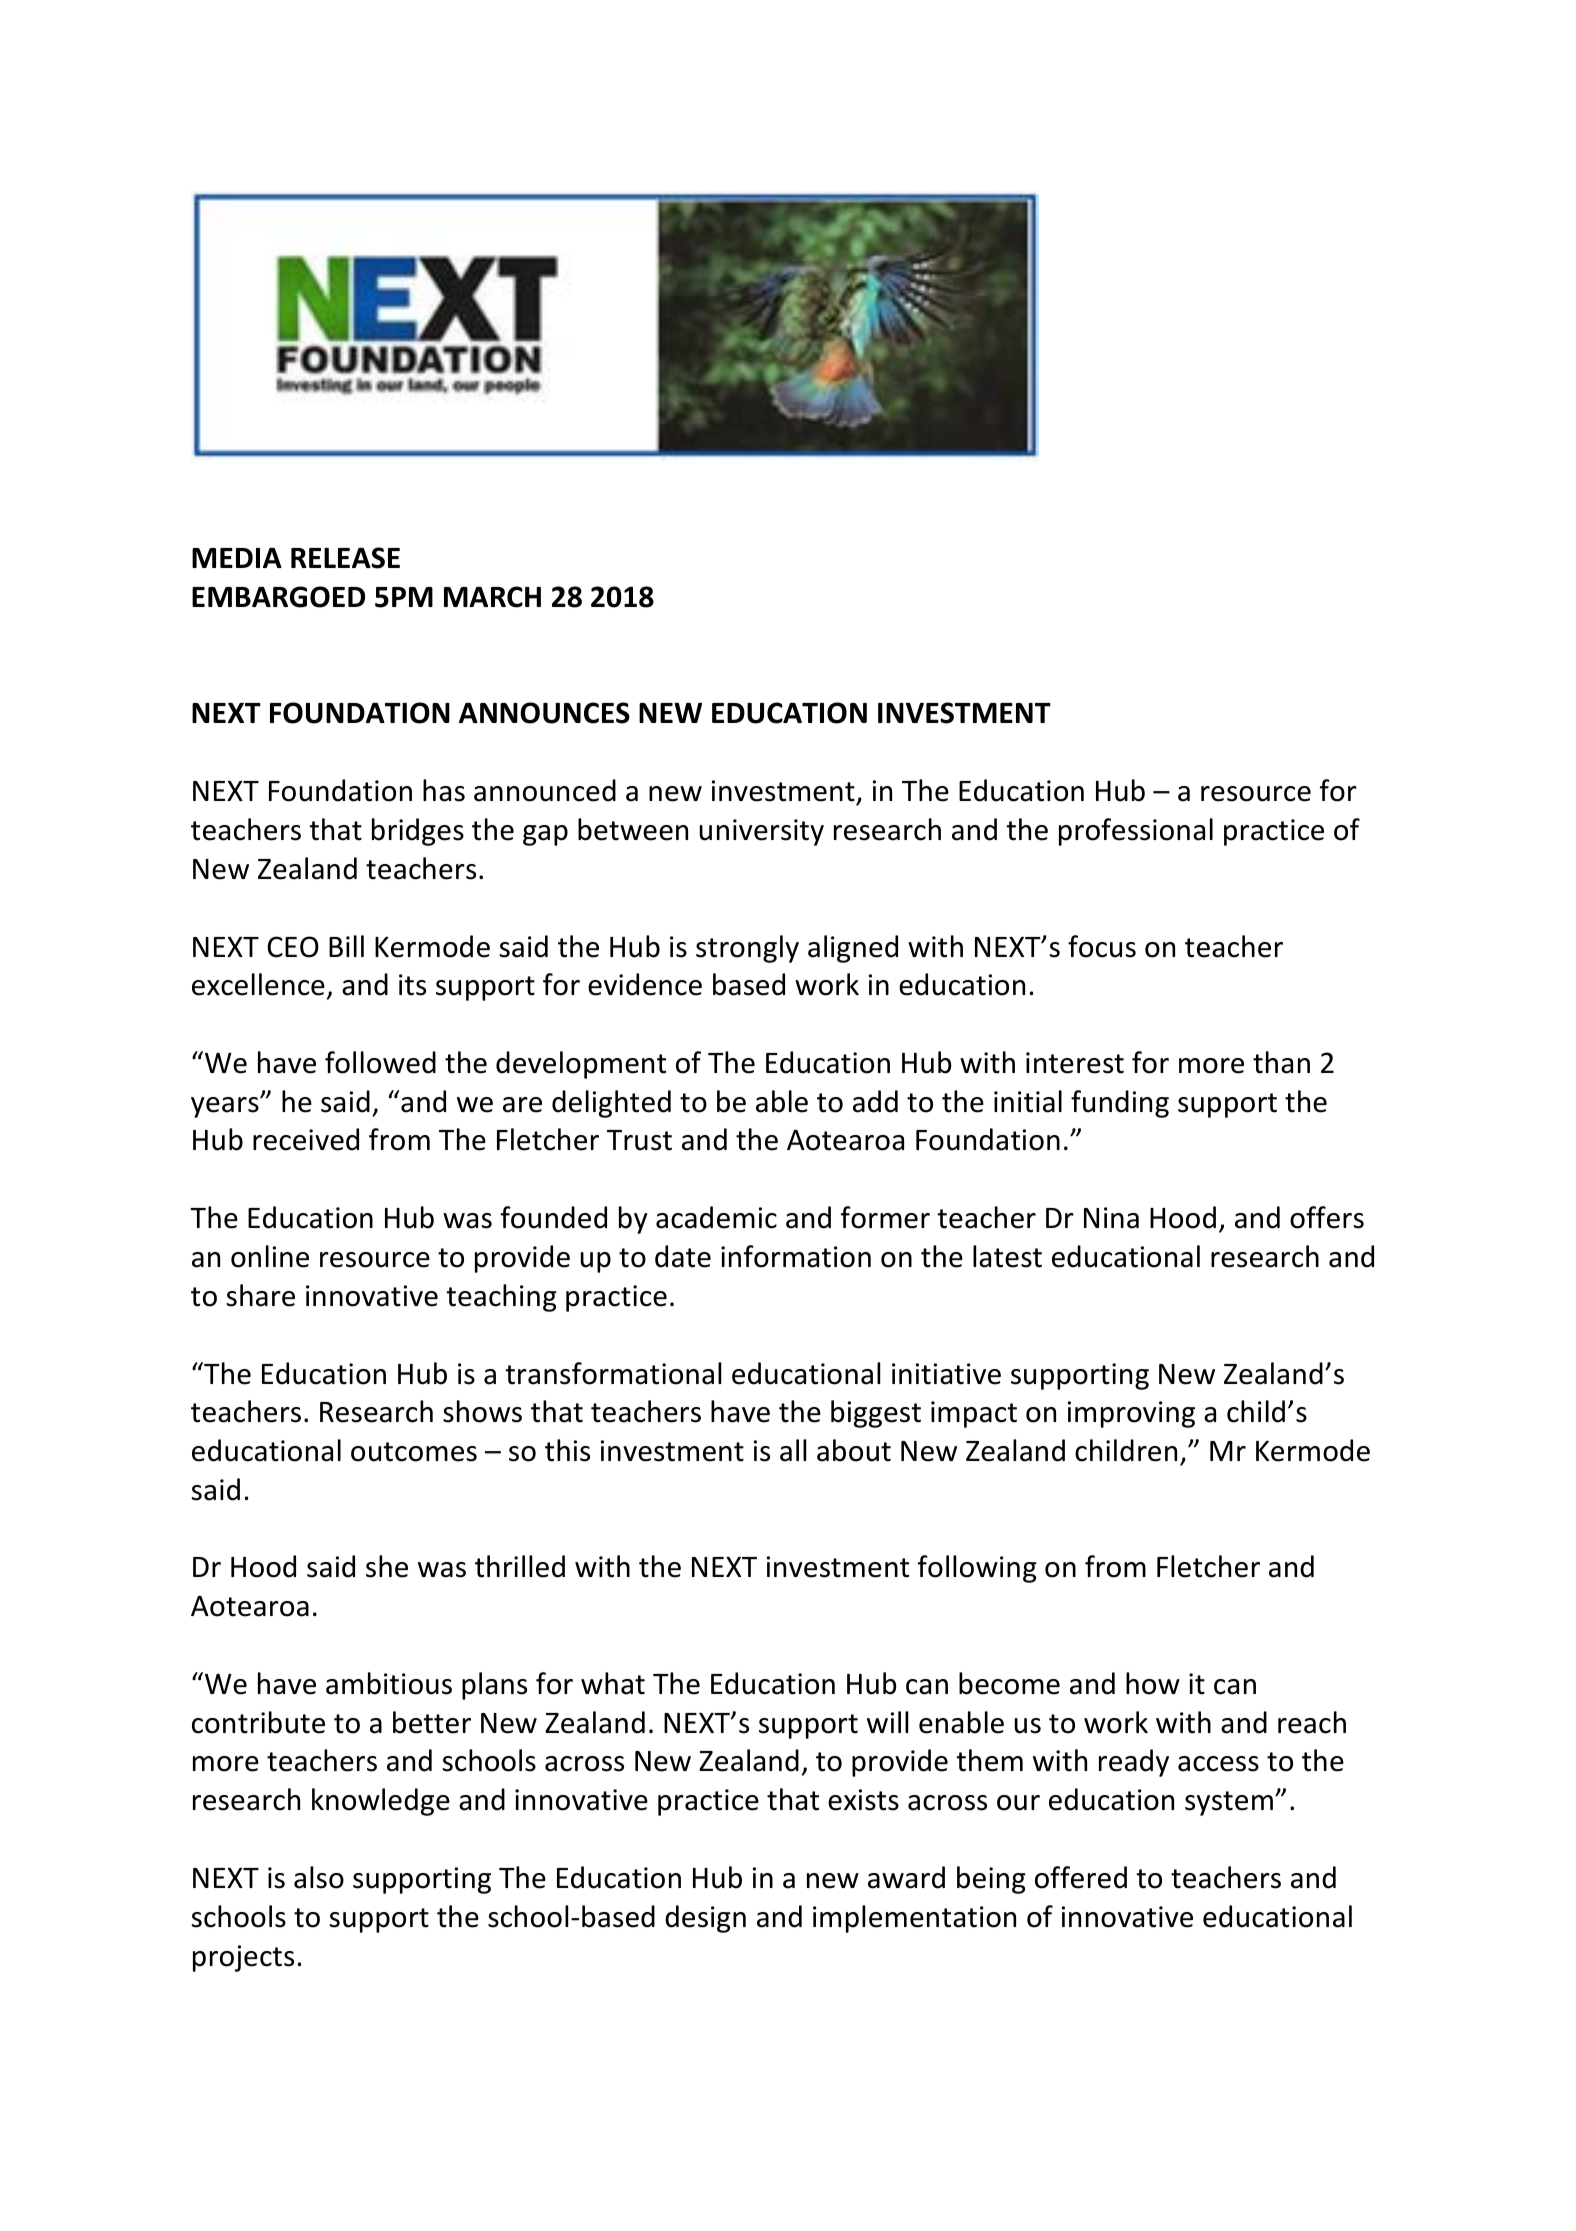  What do you see at coordinates (796, 1256) in the screenshot?
I see `information` at bounding box center [796, 1256].
